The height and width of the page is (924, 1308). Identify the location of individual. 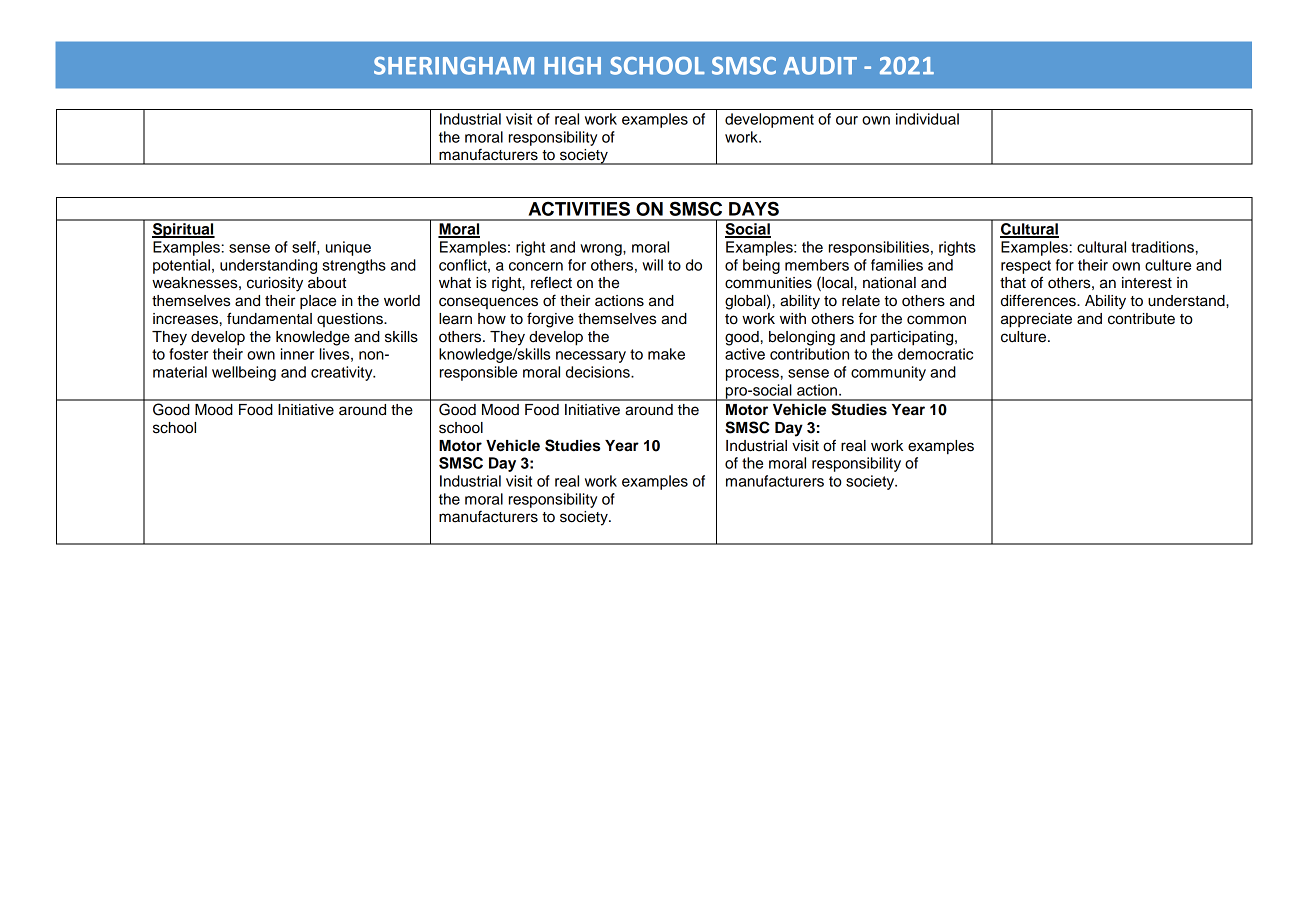
(927, 119).
